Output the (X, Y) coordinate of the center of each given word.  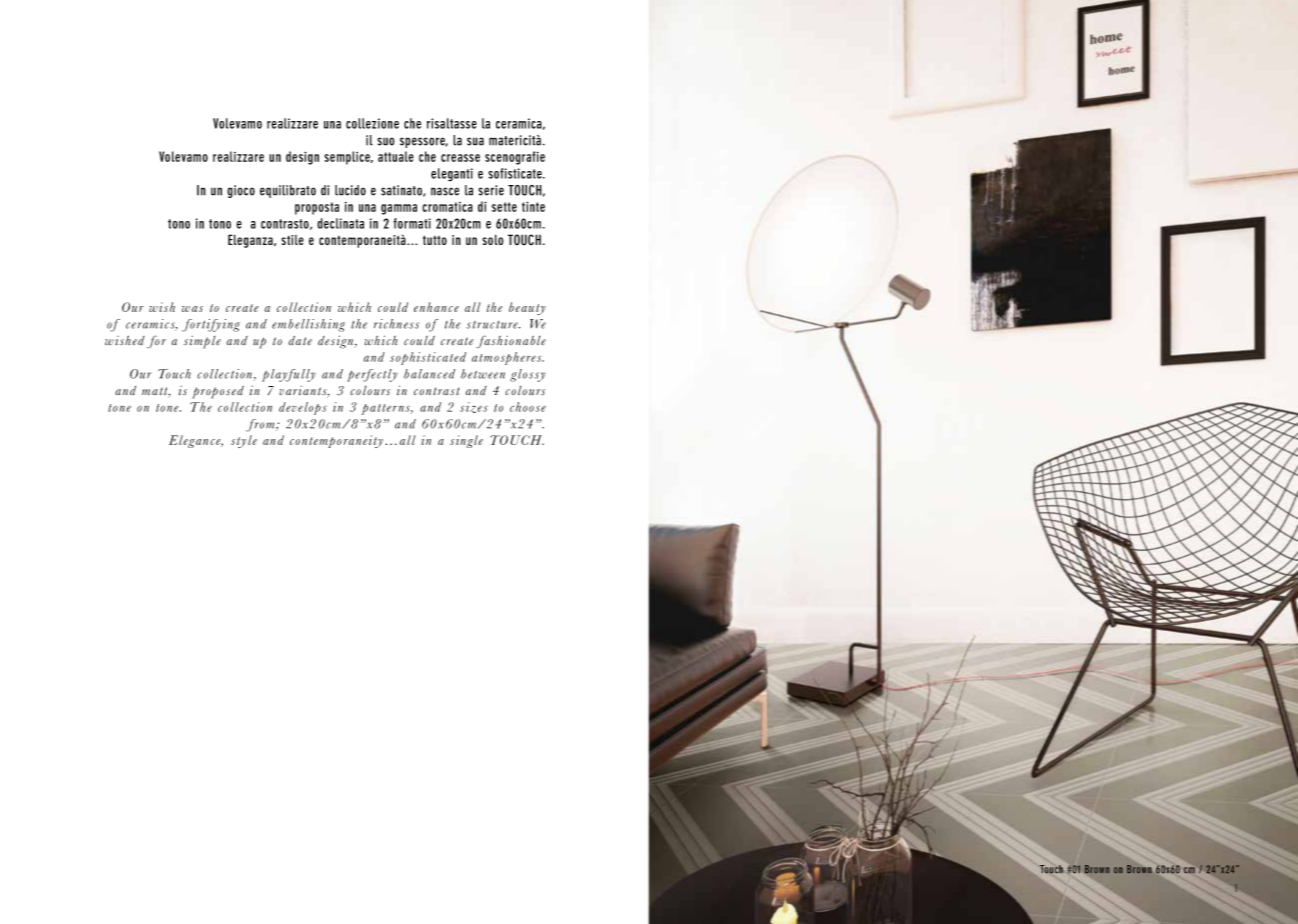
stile (292, 240)
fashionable (511, 341)
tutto (435, 240)
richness (396, 324)
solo (493, 239)
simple (202, 342)
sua (475, 141)
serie (491, 190)
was (192, 309)
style (244, 441)
